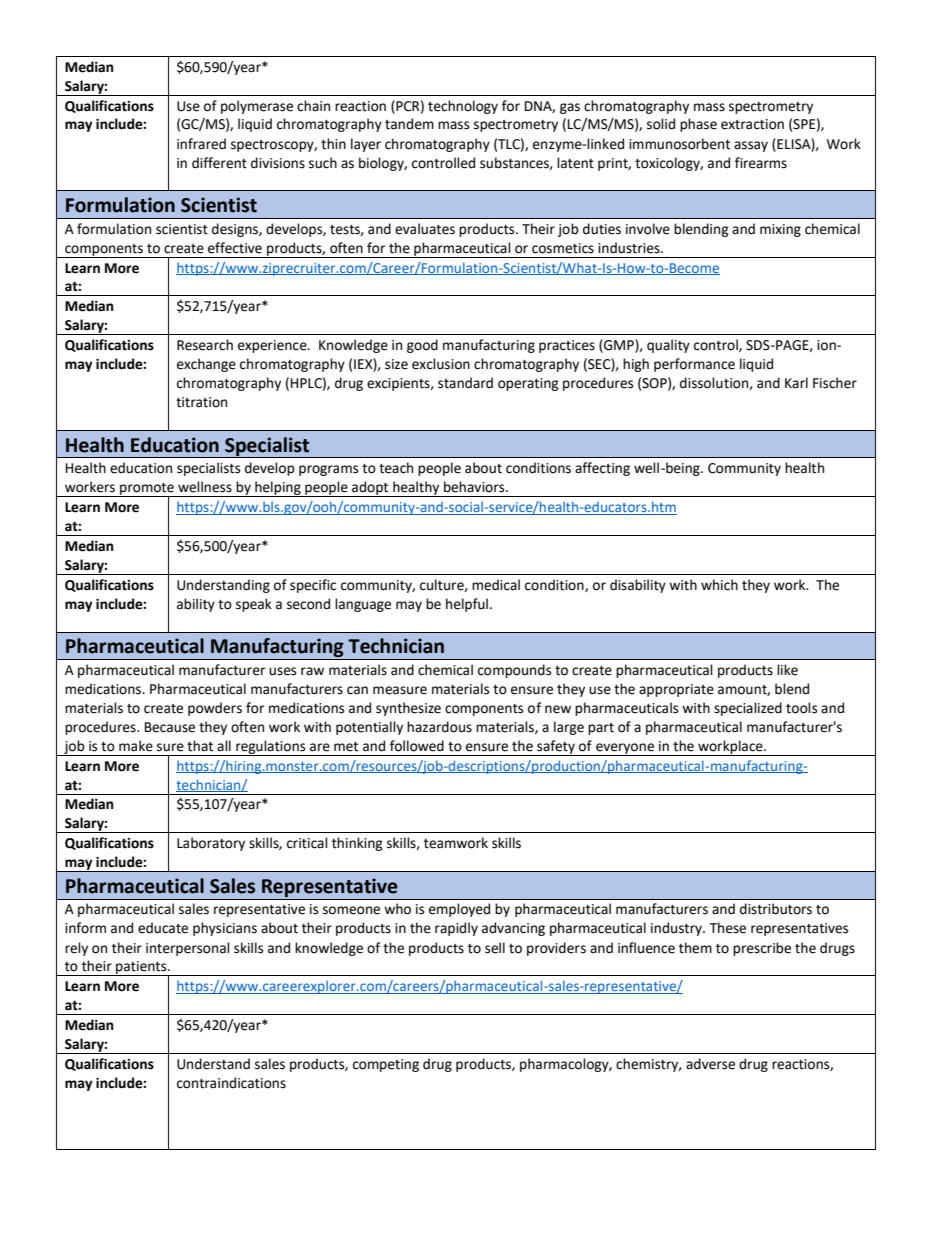  I want to click on assay, so click(751, 146).
